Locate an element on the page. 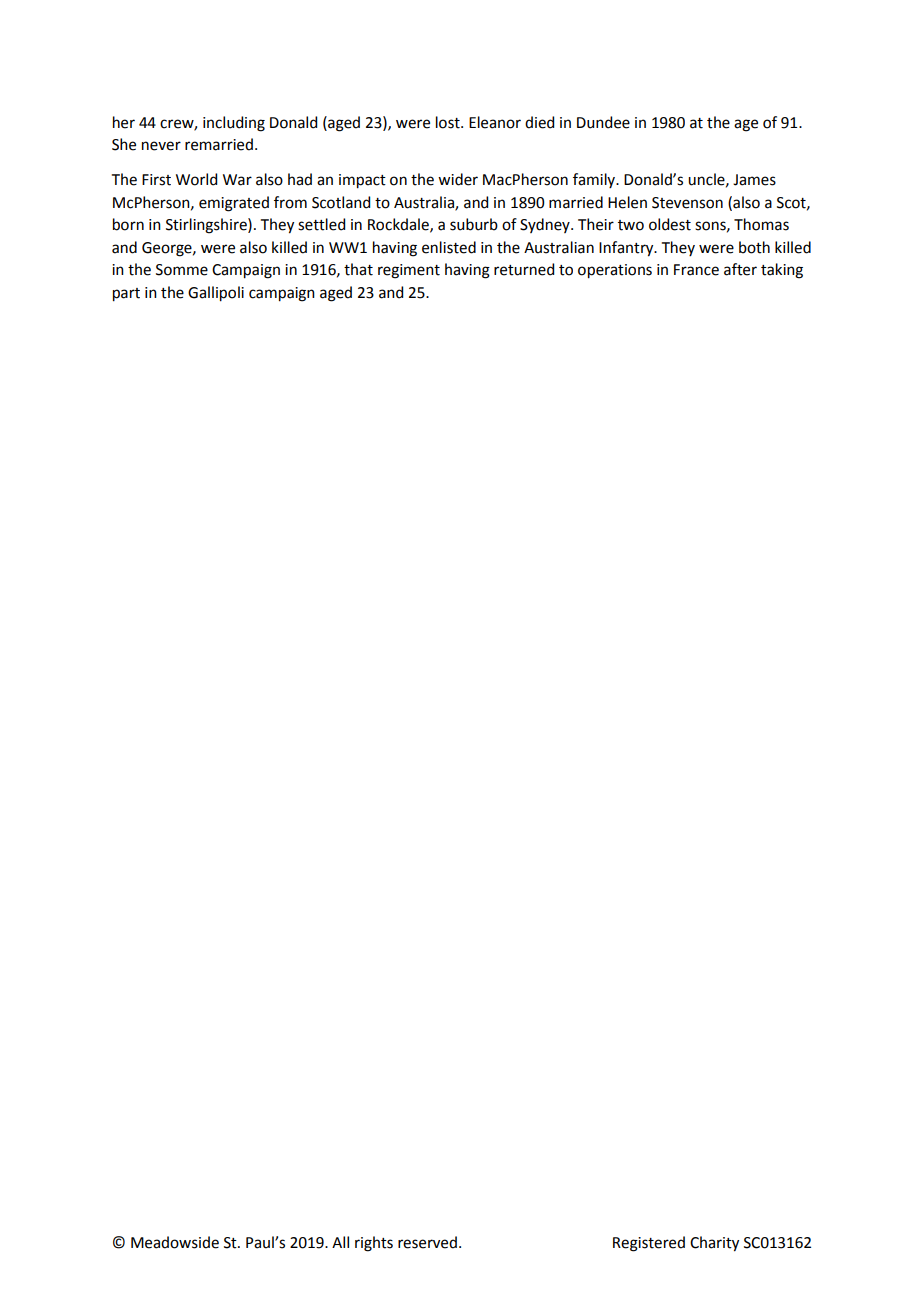 The height and width of the image is (1308, 924). reserved is located at coordinates (427, 1242).
